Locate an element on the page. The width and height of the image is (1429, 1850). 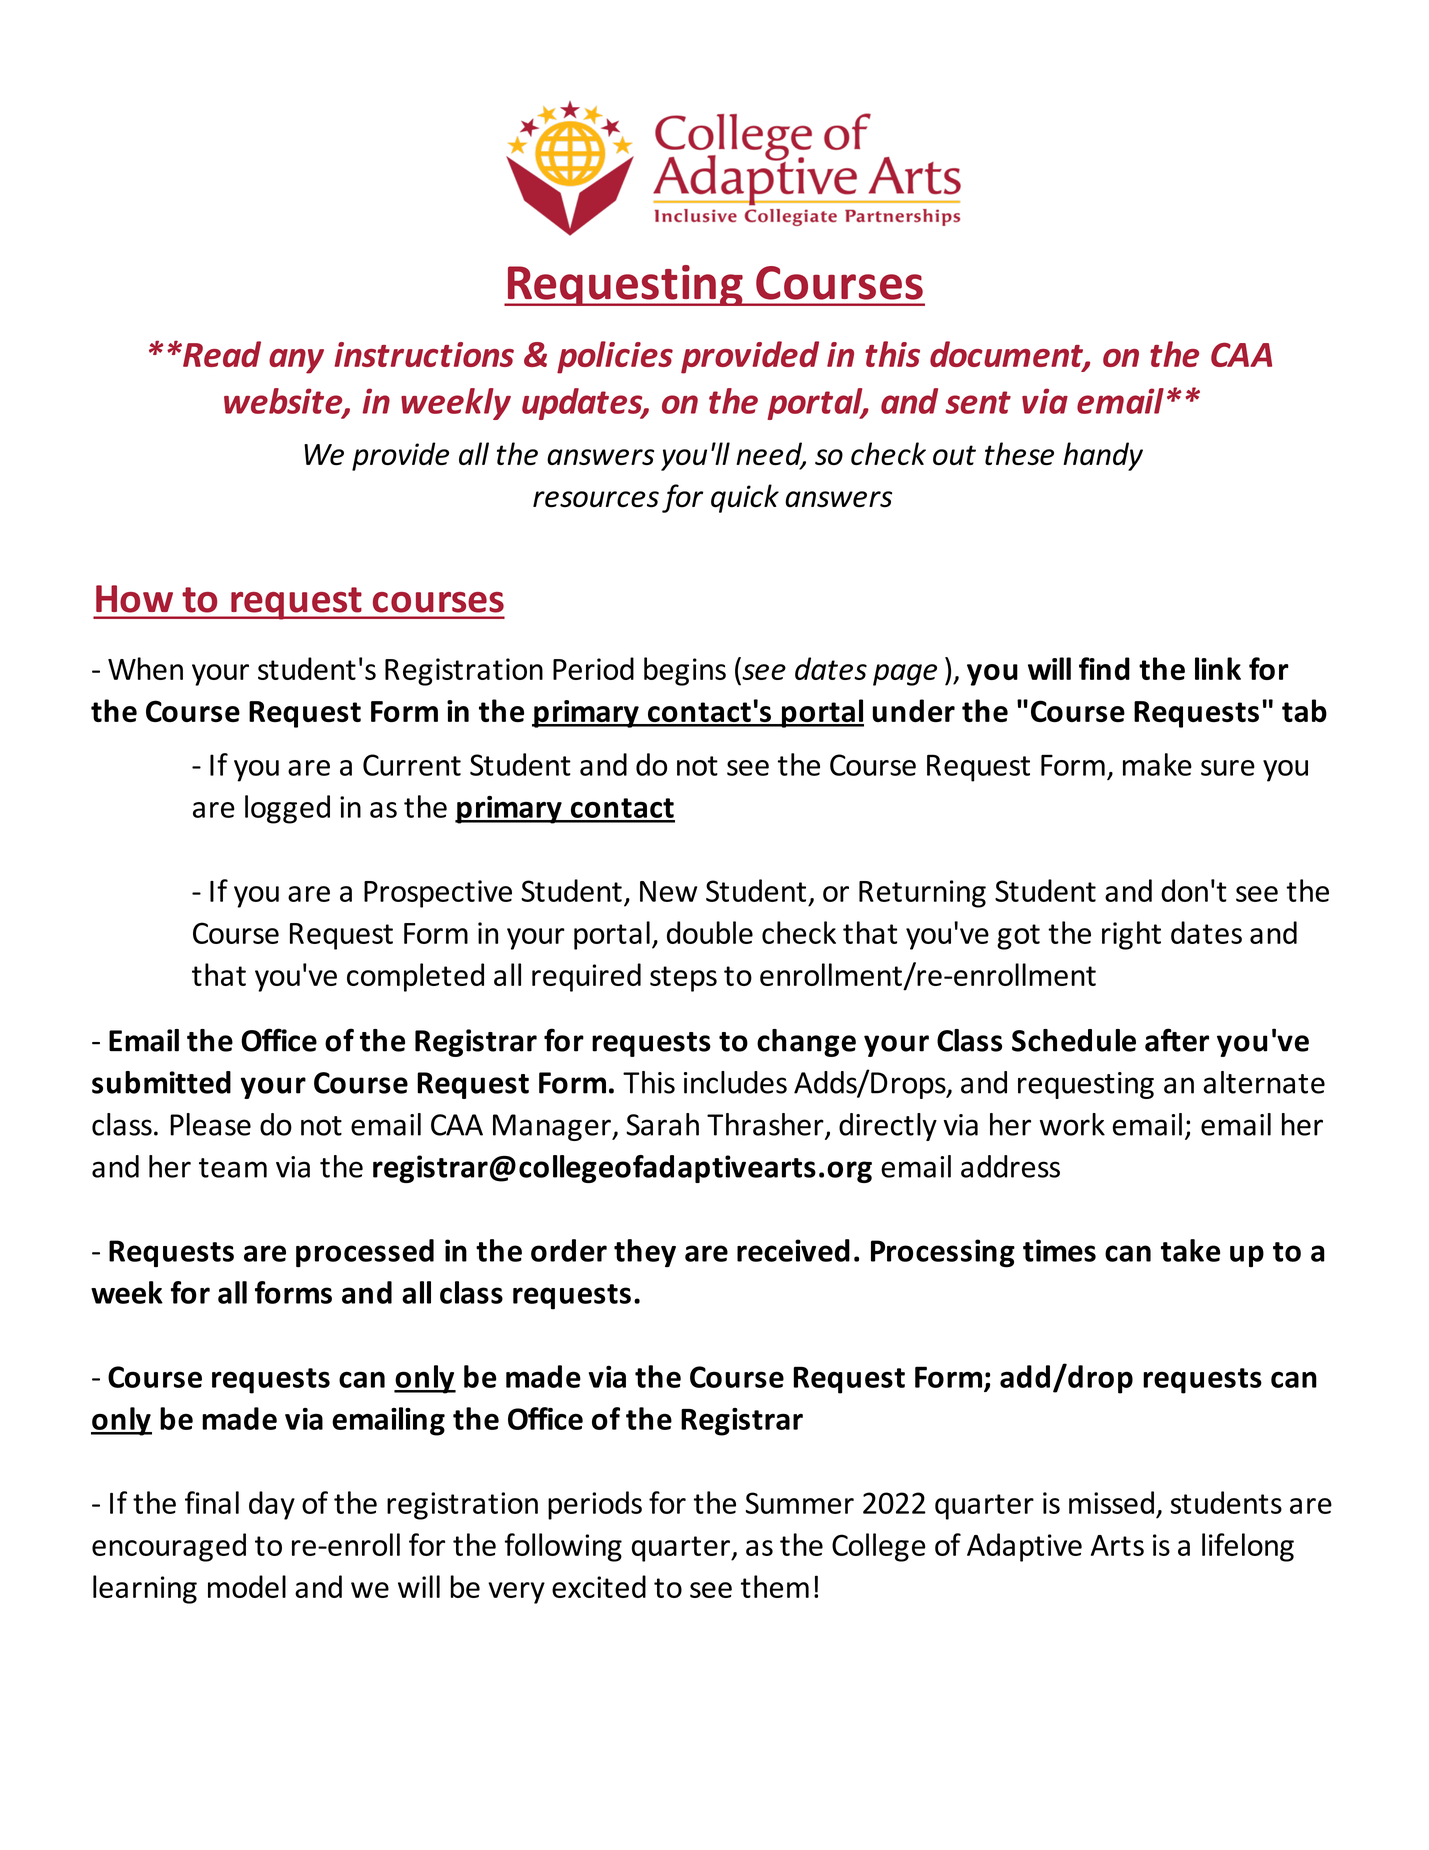
logged is located at coordinates (287, 809).
